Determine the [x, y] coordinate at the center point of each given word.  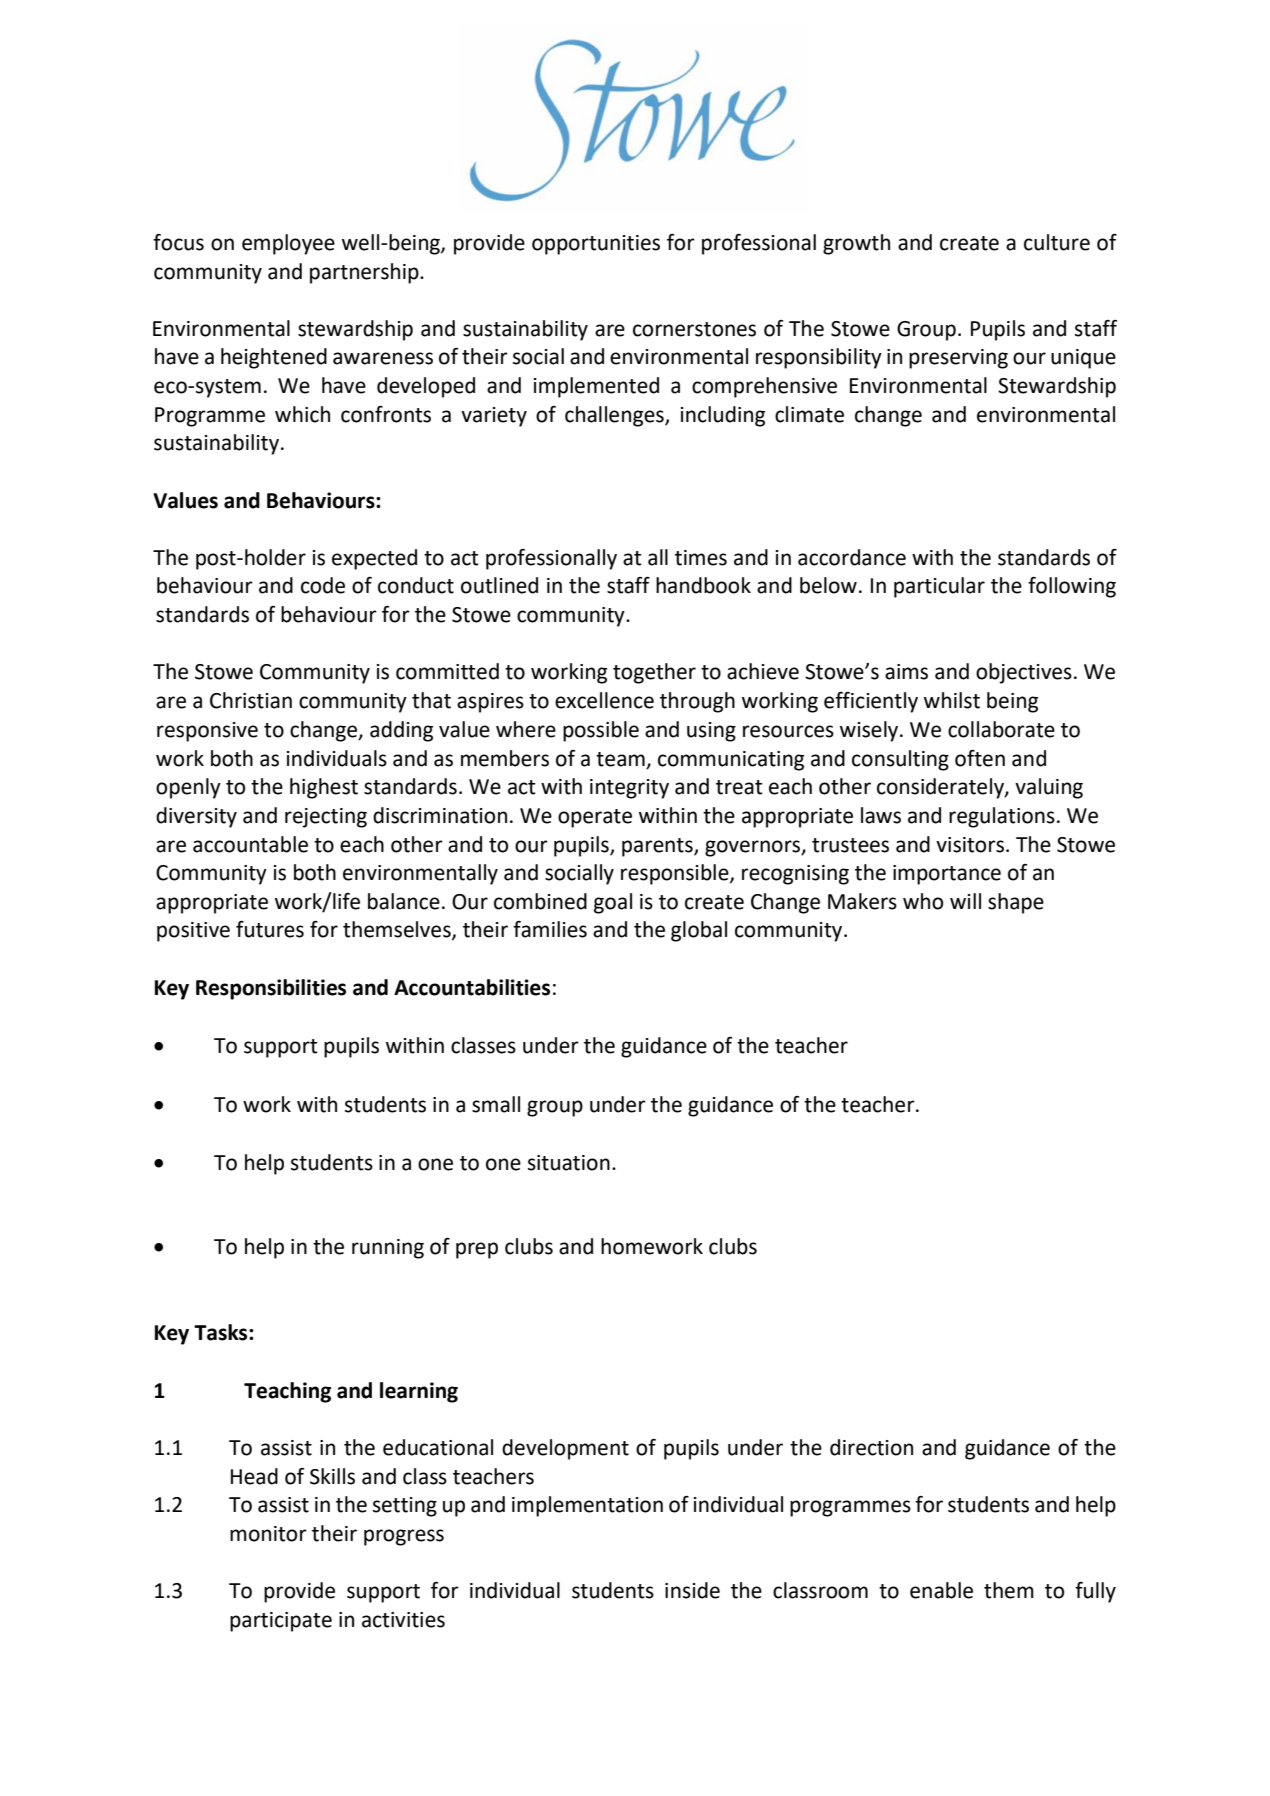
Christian [251, 700]
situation [569, 1163]
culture [1057, 242]
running [388, 1249]
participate [281, 1622]
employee [288, 244]
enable [941, 1590]
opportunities [596, 245]
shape [1016, 903]
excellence [604, 700]
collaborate [1001, 729]
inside [692, 1590]
